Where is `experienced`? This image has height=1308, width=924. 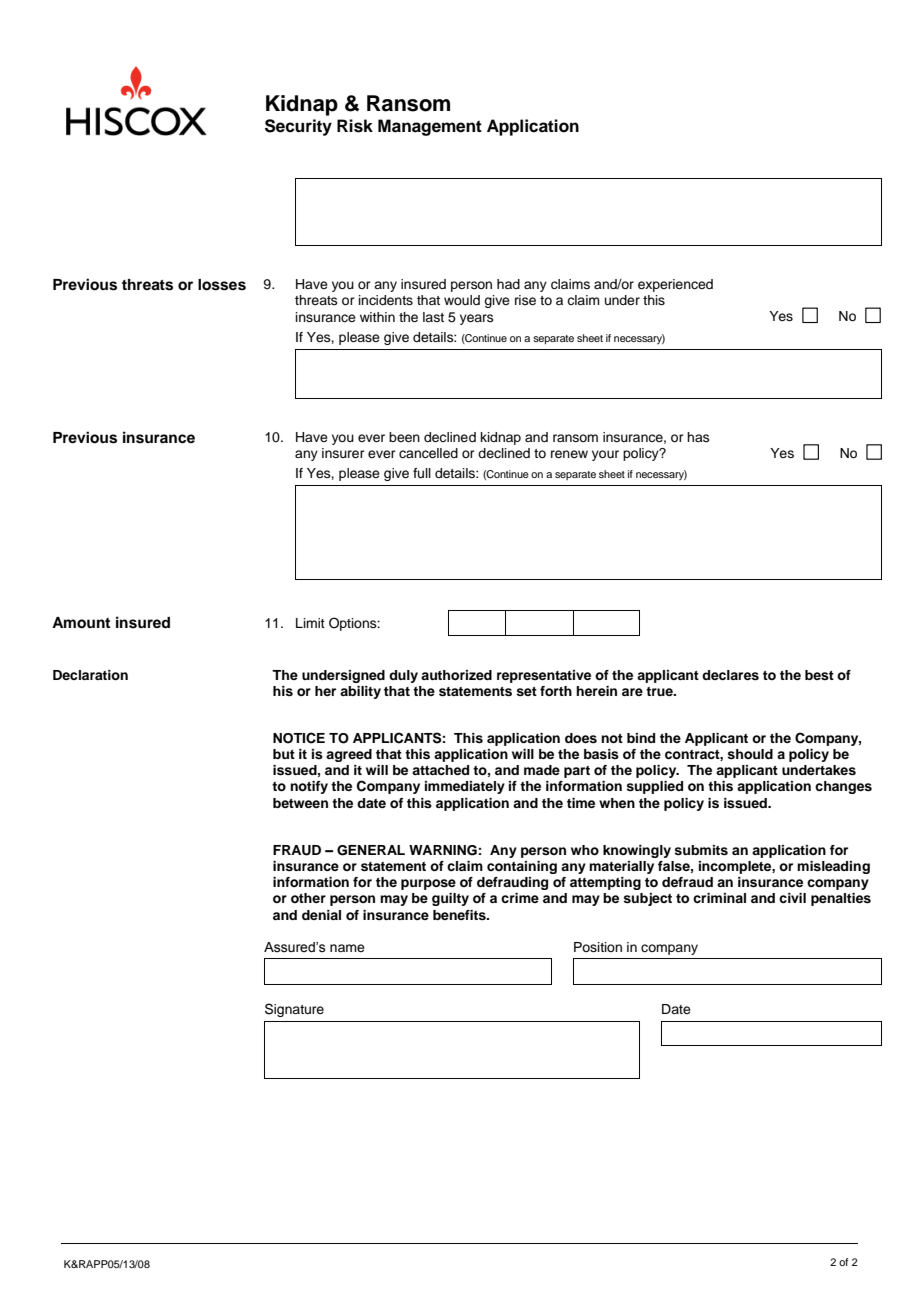 experienced is located at coordinates (675, 285).
